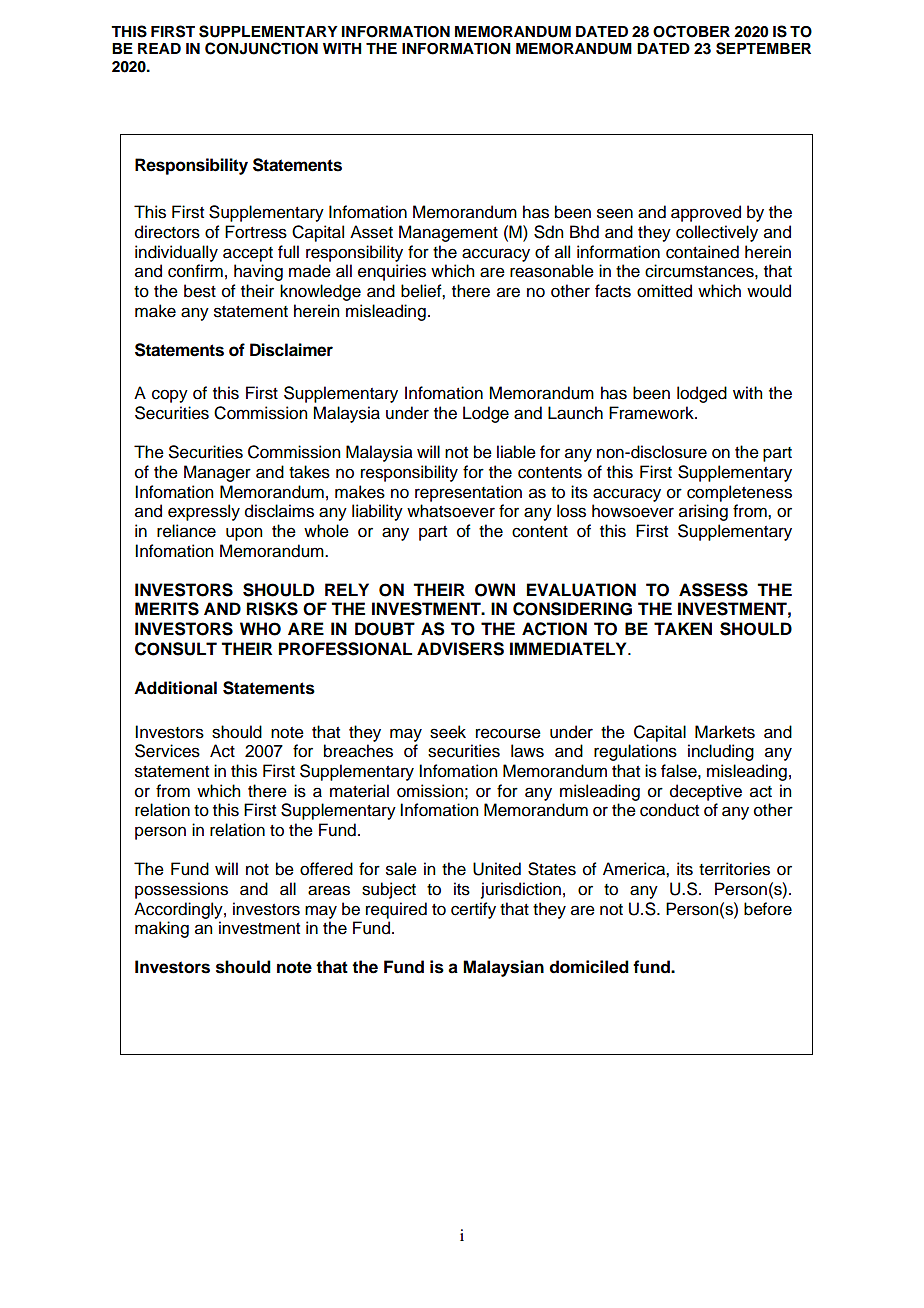  I want to click on TAKEN, so click(683, 628).
